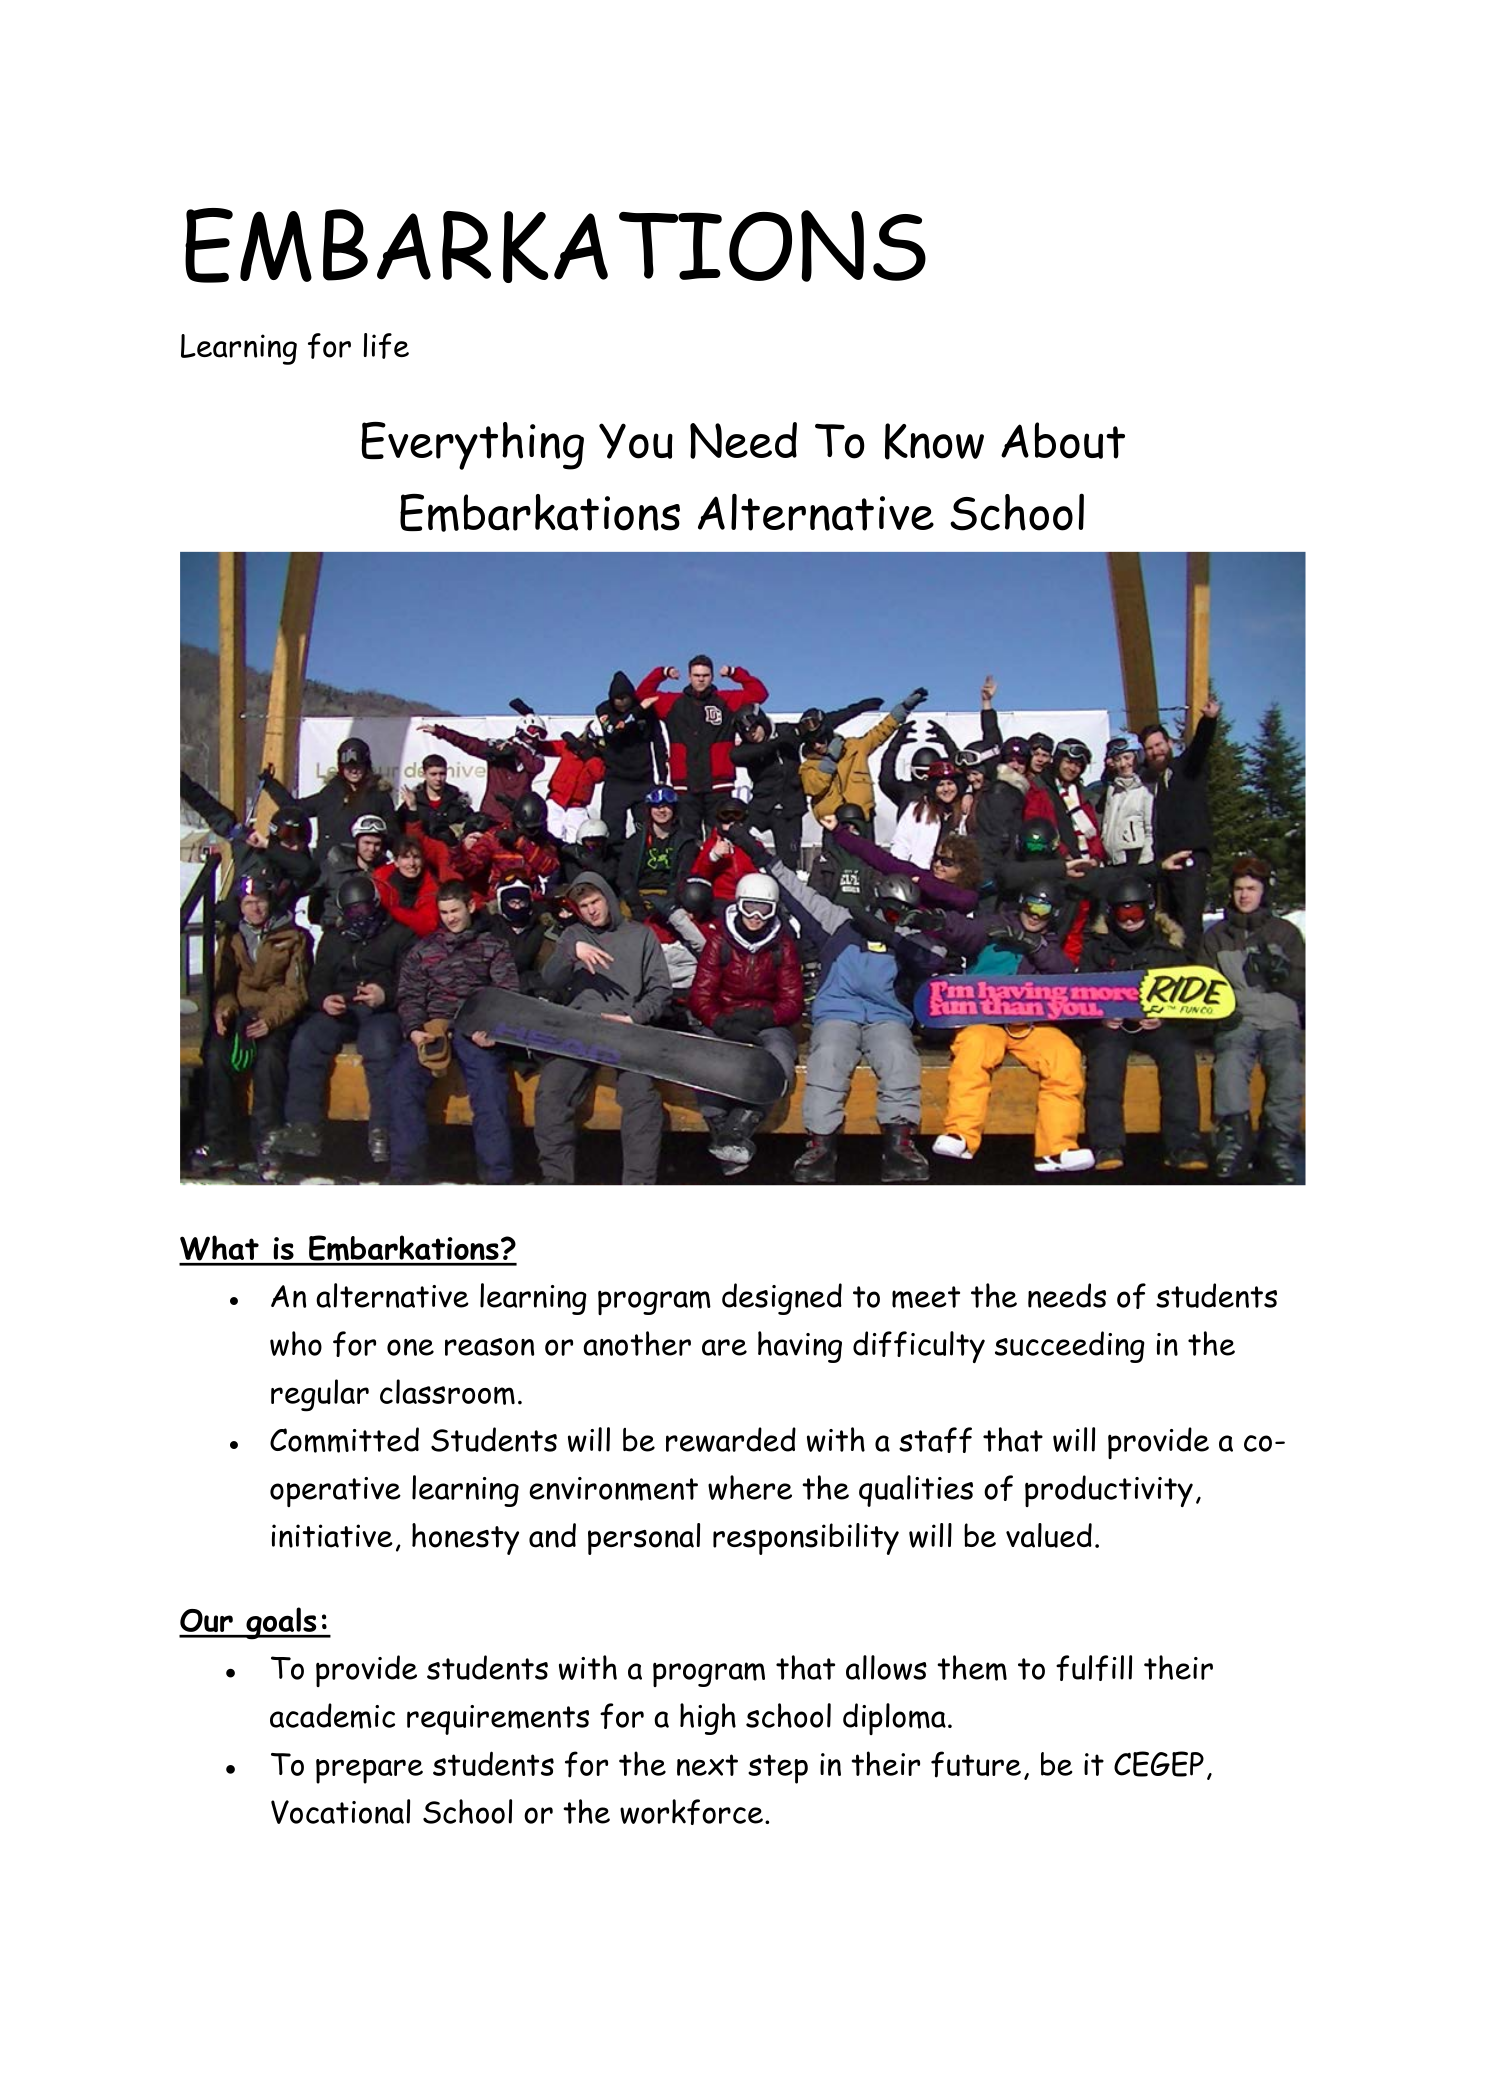 The height and width of the image is (2099, 1485). I want to click on who, so click(296, 1343).
